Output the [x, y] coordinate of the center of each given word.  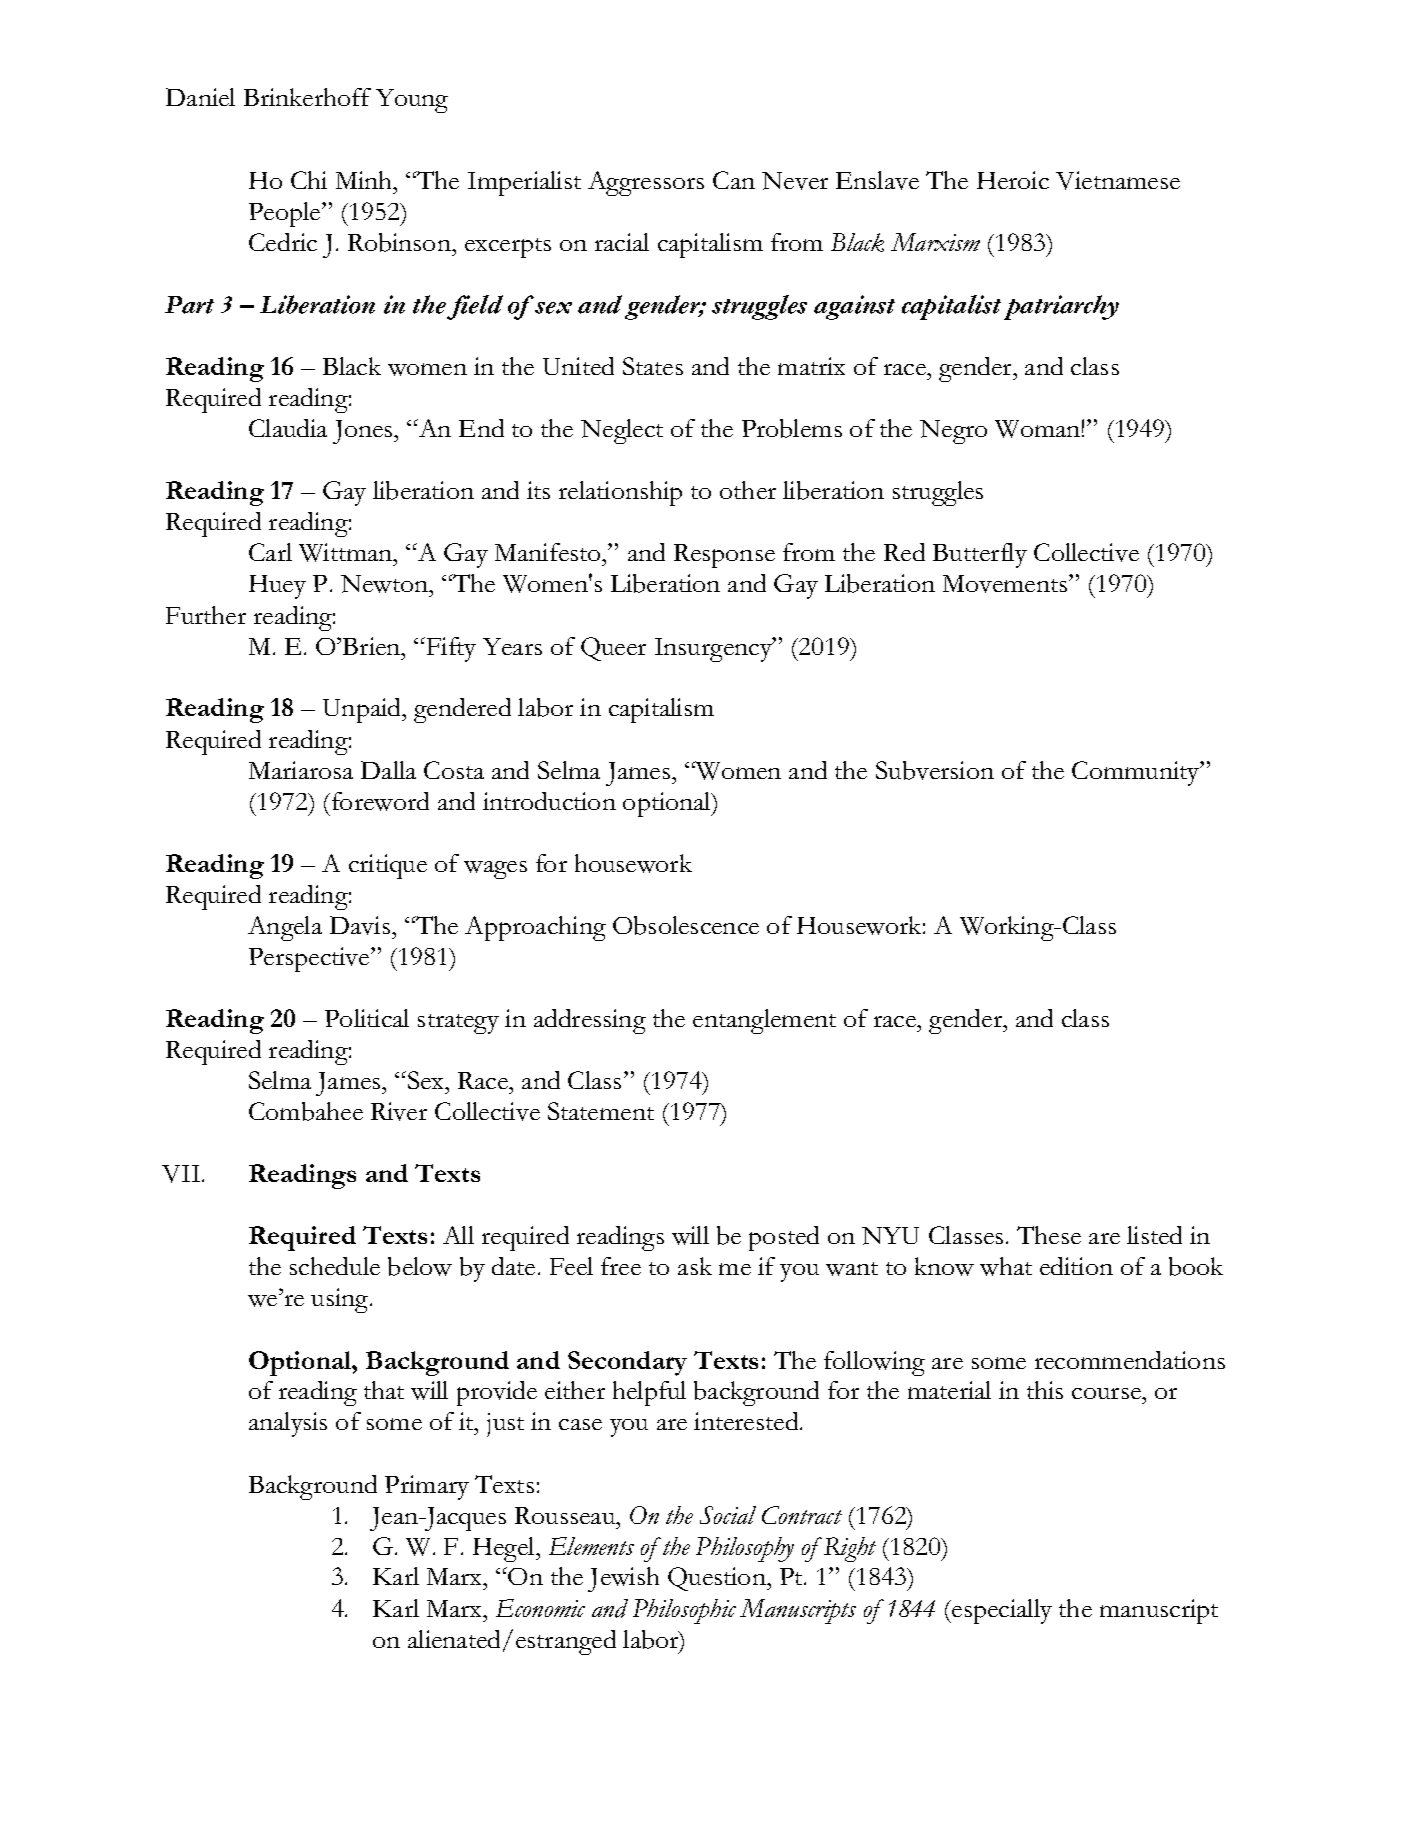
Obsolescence [686, 925]
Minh [365, 180]
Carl [270, 552]
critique [388, 866]
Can [734, 180]
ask [695, 1266]
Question [718, 1579]
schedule [335, 1266]
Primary [427, 1487]
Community [1137, 773]
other [748, 490]
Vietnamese [1118, 180]
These [1049, 1235]
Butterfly [980, 555]
